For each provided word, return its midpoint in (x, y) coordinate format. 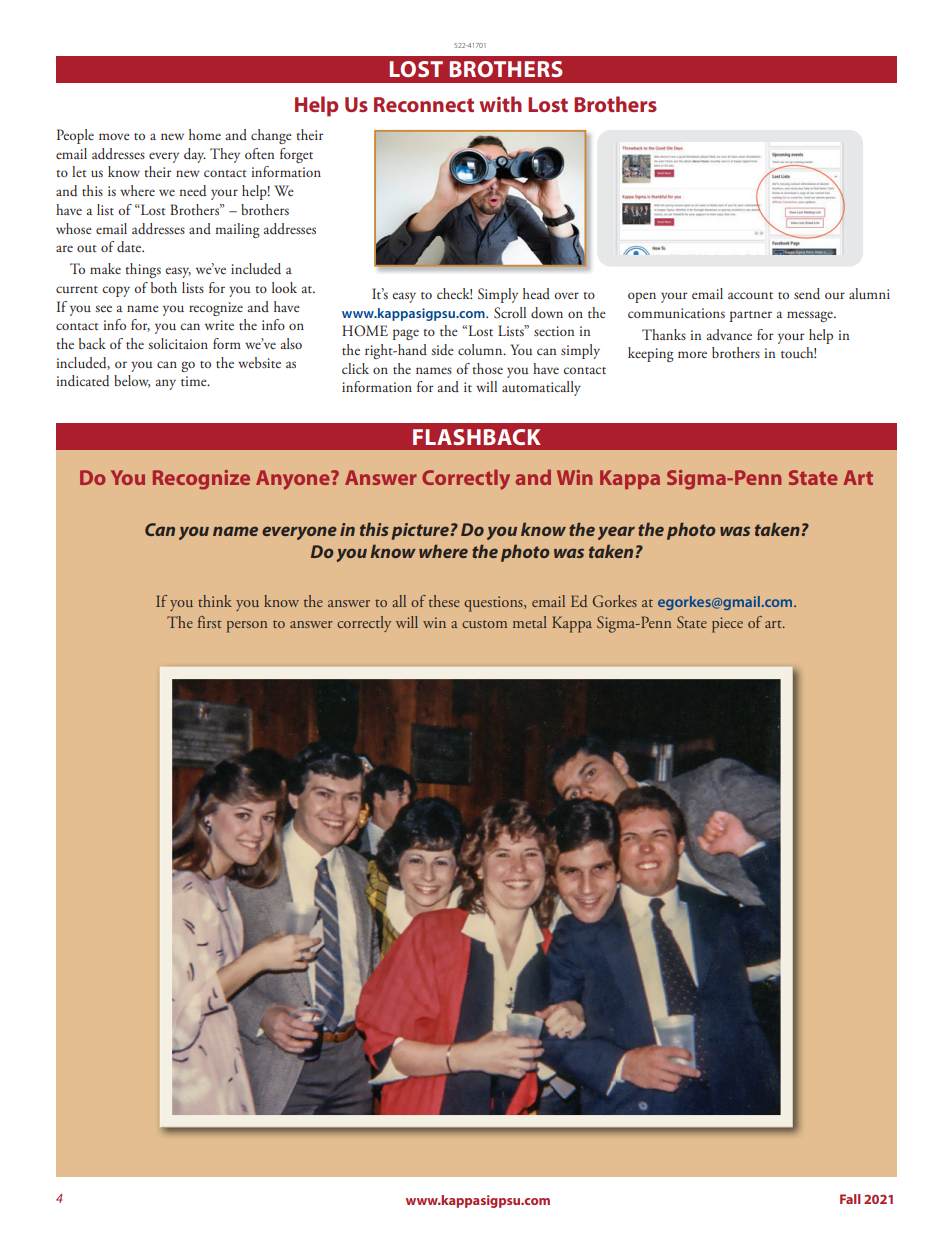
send (807, 293)
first (210, 622)
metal (530, 622)
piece (727, 625)
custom (484, 624)
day (195, 155)
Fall (850, 1199)
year (616, 533)
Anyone (294, 480)
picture (421, 531)
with (500, 104)
